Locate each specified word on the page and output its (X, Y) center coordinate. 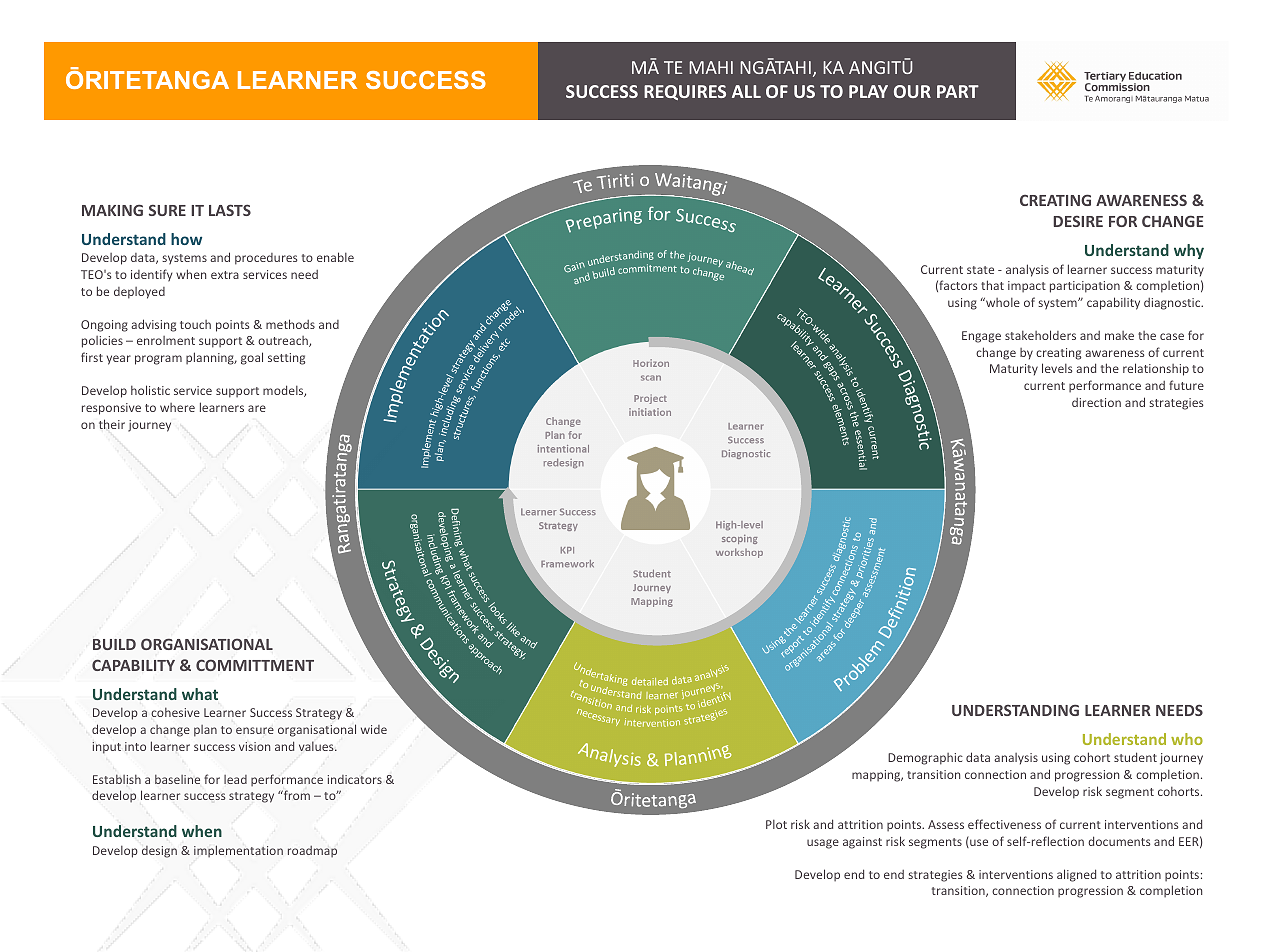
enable (335, 257)
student (1135, 757)
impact (1027, 287)
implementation (238, 851)
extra (225, 275)
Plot (776, 824)
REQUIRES (685, 92)
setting (286, 359)
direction (1096, 402)
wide (374, 729)
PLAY (868, 91)
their (112, 424)
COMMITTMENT (255, 665)
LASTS (230, 210)
